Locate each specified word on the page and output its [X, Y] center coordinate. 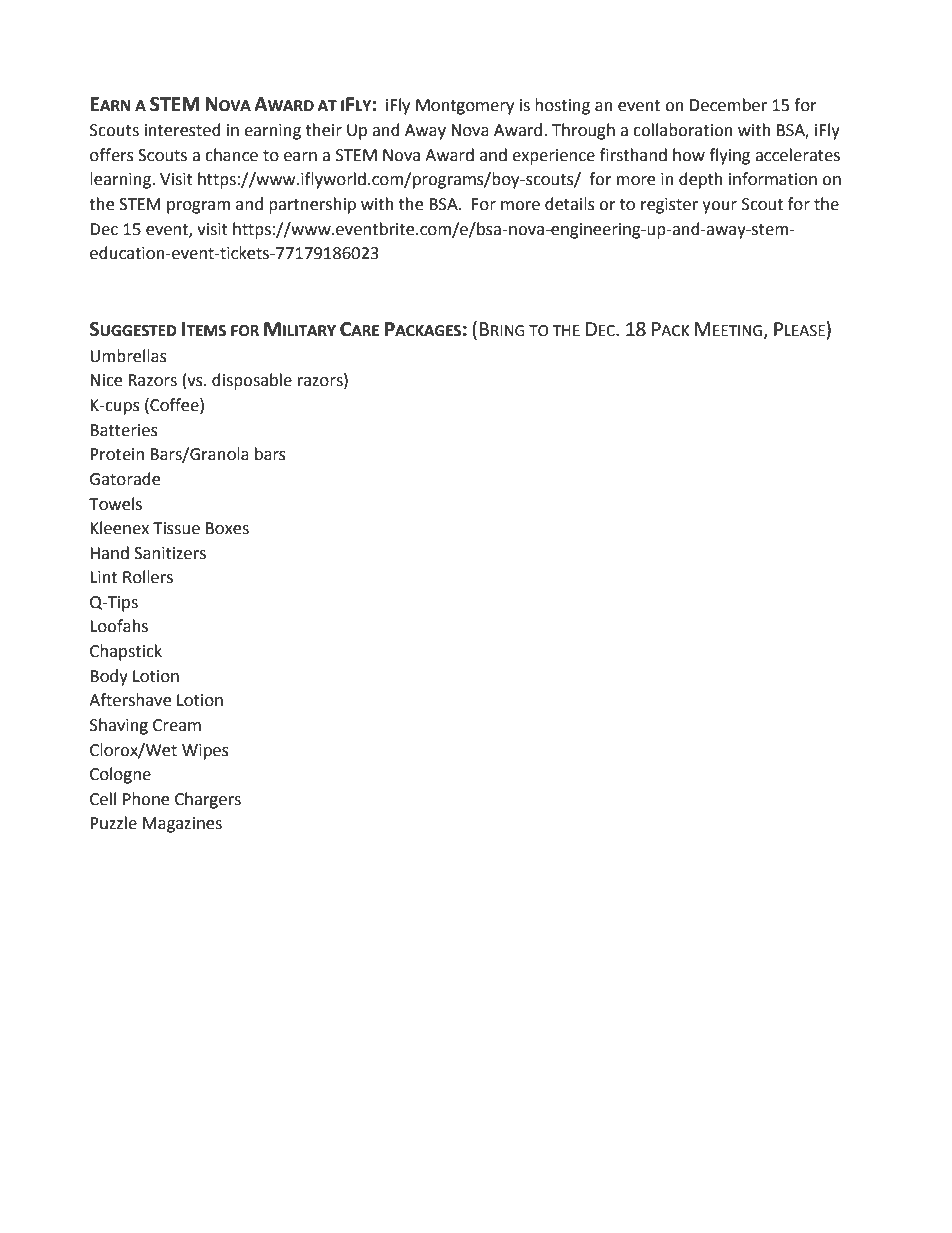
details [570, 204]
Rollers [148, 577]
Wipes [205, 752]
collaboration [683, 130]
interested [183, 130]
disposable [252, 381]
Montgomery [465, 107]
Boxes [227, 528]
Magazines [182, 825]
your [719, 207]
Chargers [208, 800]
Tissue [176, 528]
